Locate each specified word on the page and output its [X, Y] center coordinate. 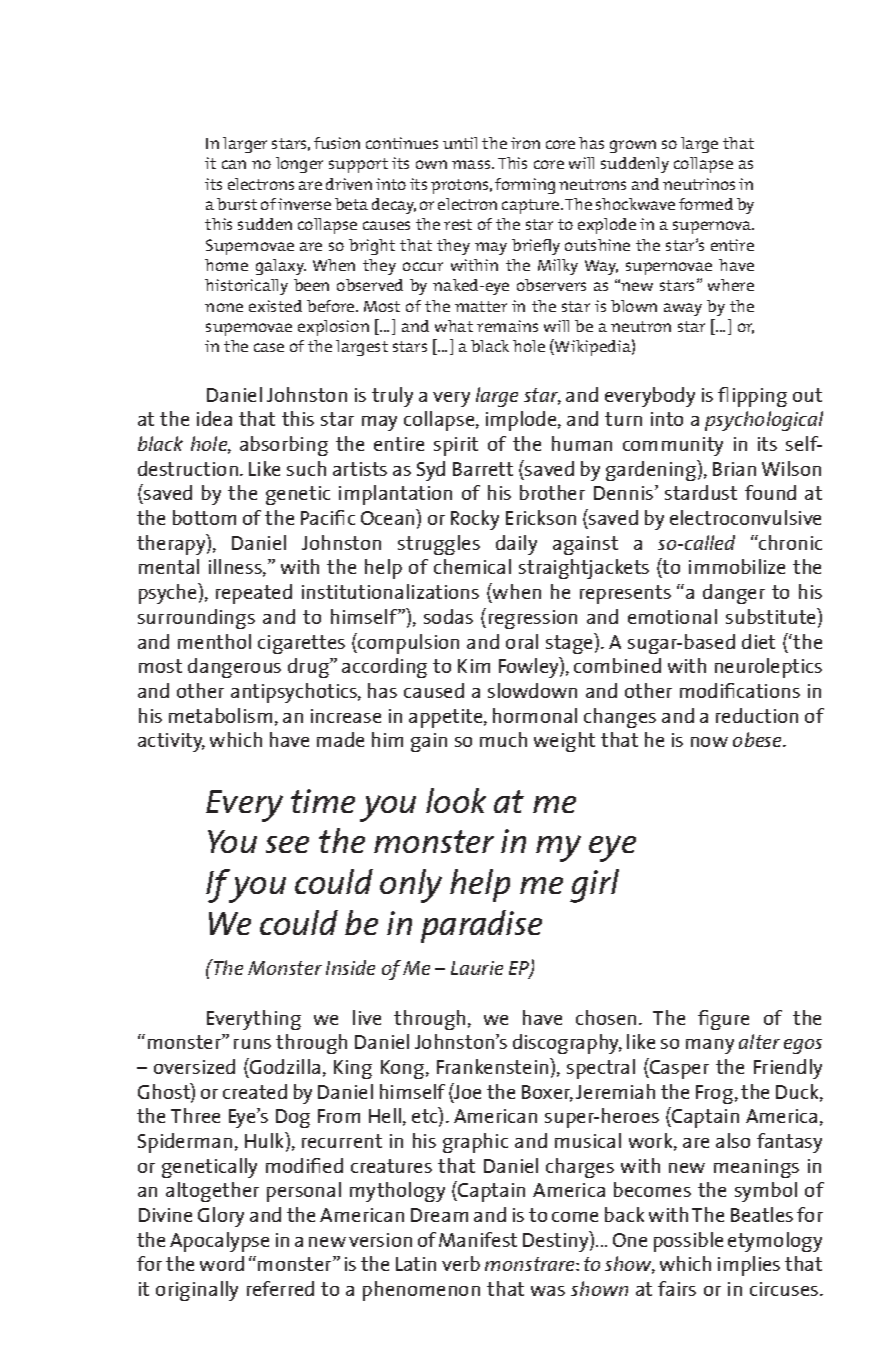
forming [525, 186]
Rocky [475, 520]
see [287, 844]
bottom [204, 517]
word [222, 1263]
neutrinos [699, 184]
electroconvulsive [745, 517]
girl [594, 886]
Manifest [478, 1239]
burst [237, 204]
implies [749, 1266]
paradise [481, 926]
